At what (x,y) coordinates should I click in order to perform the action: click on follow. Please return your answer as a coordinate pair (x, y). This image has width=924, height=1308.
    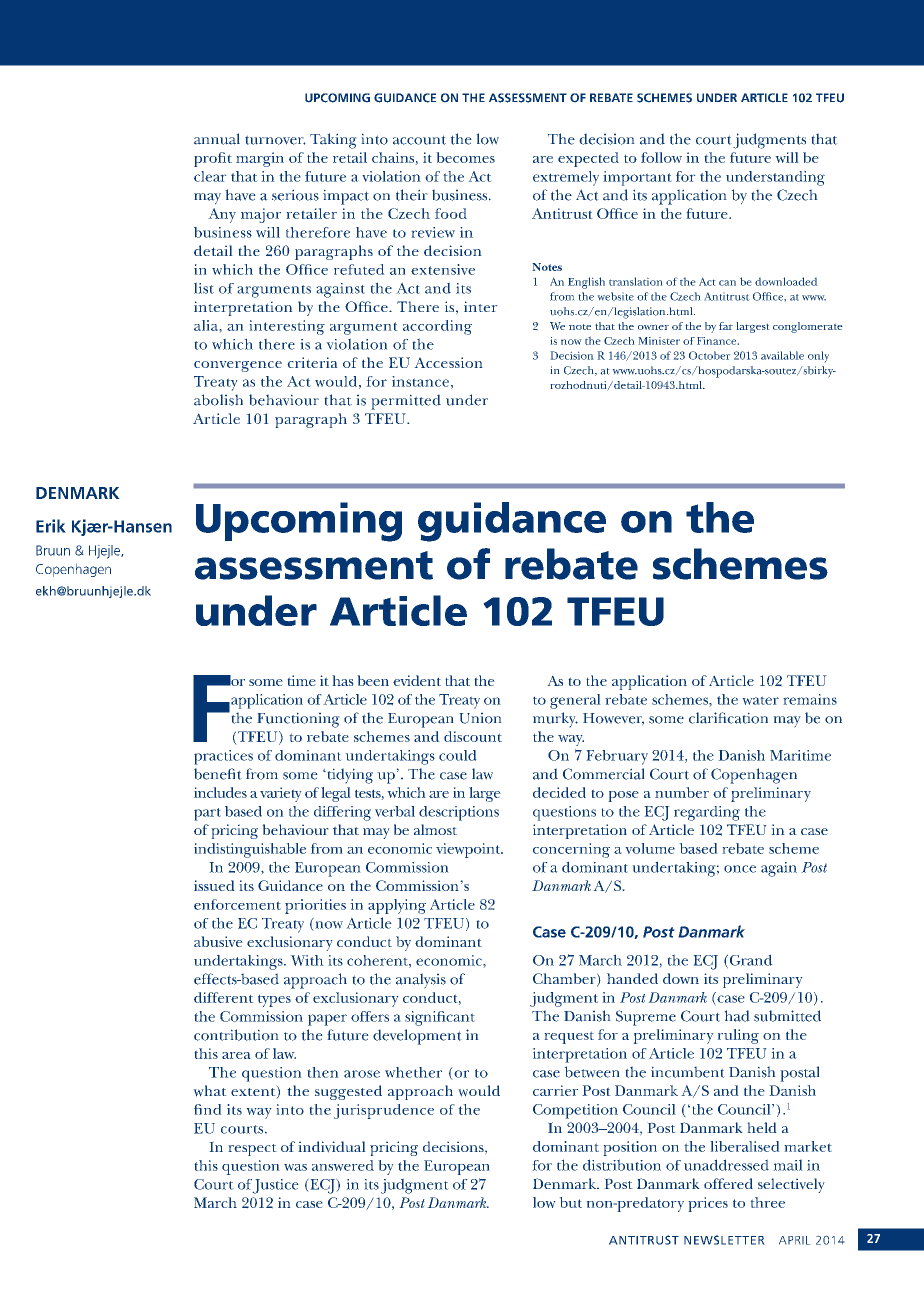
    Looking at the image, I should click on (661, 157).
